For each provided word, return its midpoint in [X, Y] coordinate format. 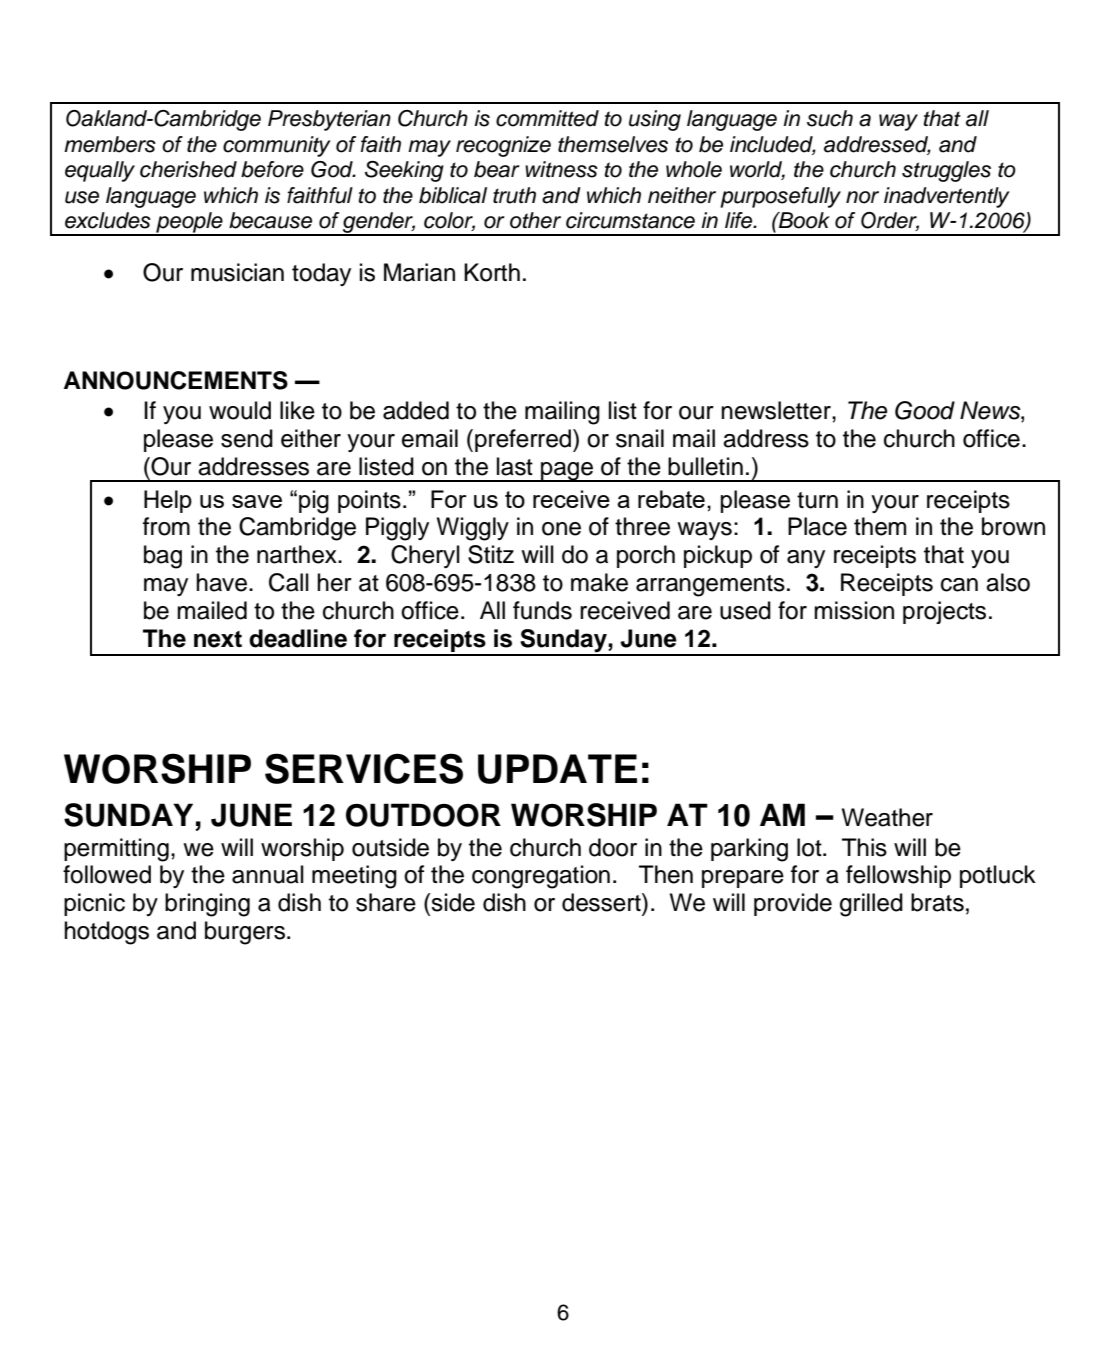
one [561, 529]
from [166, 526]
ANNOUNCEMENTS [176, 380]
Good [925, 410]
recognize [503, 146]
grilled [871, 905]
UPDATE [557, 769]
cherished [188, 169]
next [218, 639]
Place [817, 526]
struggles [946, 171]
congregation [541, 877]
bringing [207, 905]
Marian [419, 272]
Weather [887, 817]
